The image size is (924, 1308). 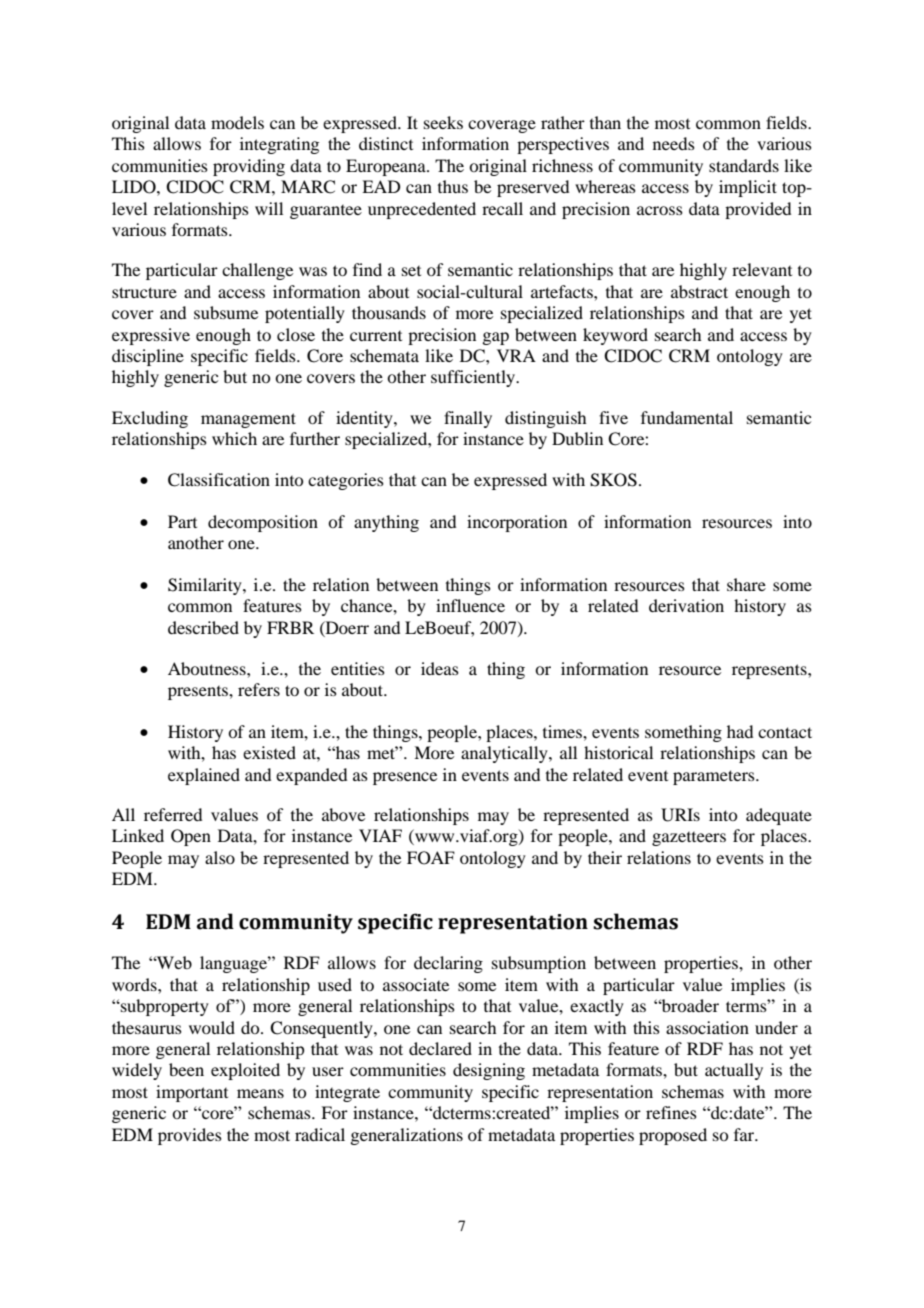 I want to click on important, so click(x=192, y=1093).
